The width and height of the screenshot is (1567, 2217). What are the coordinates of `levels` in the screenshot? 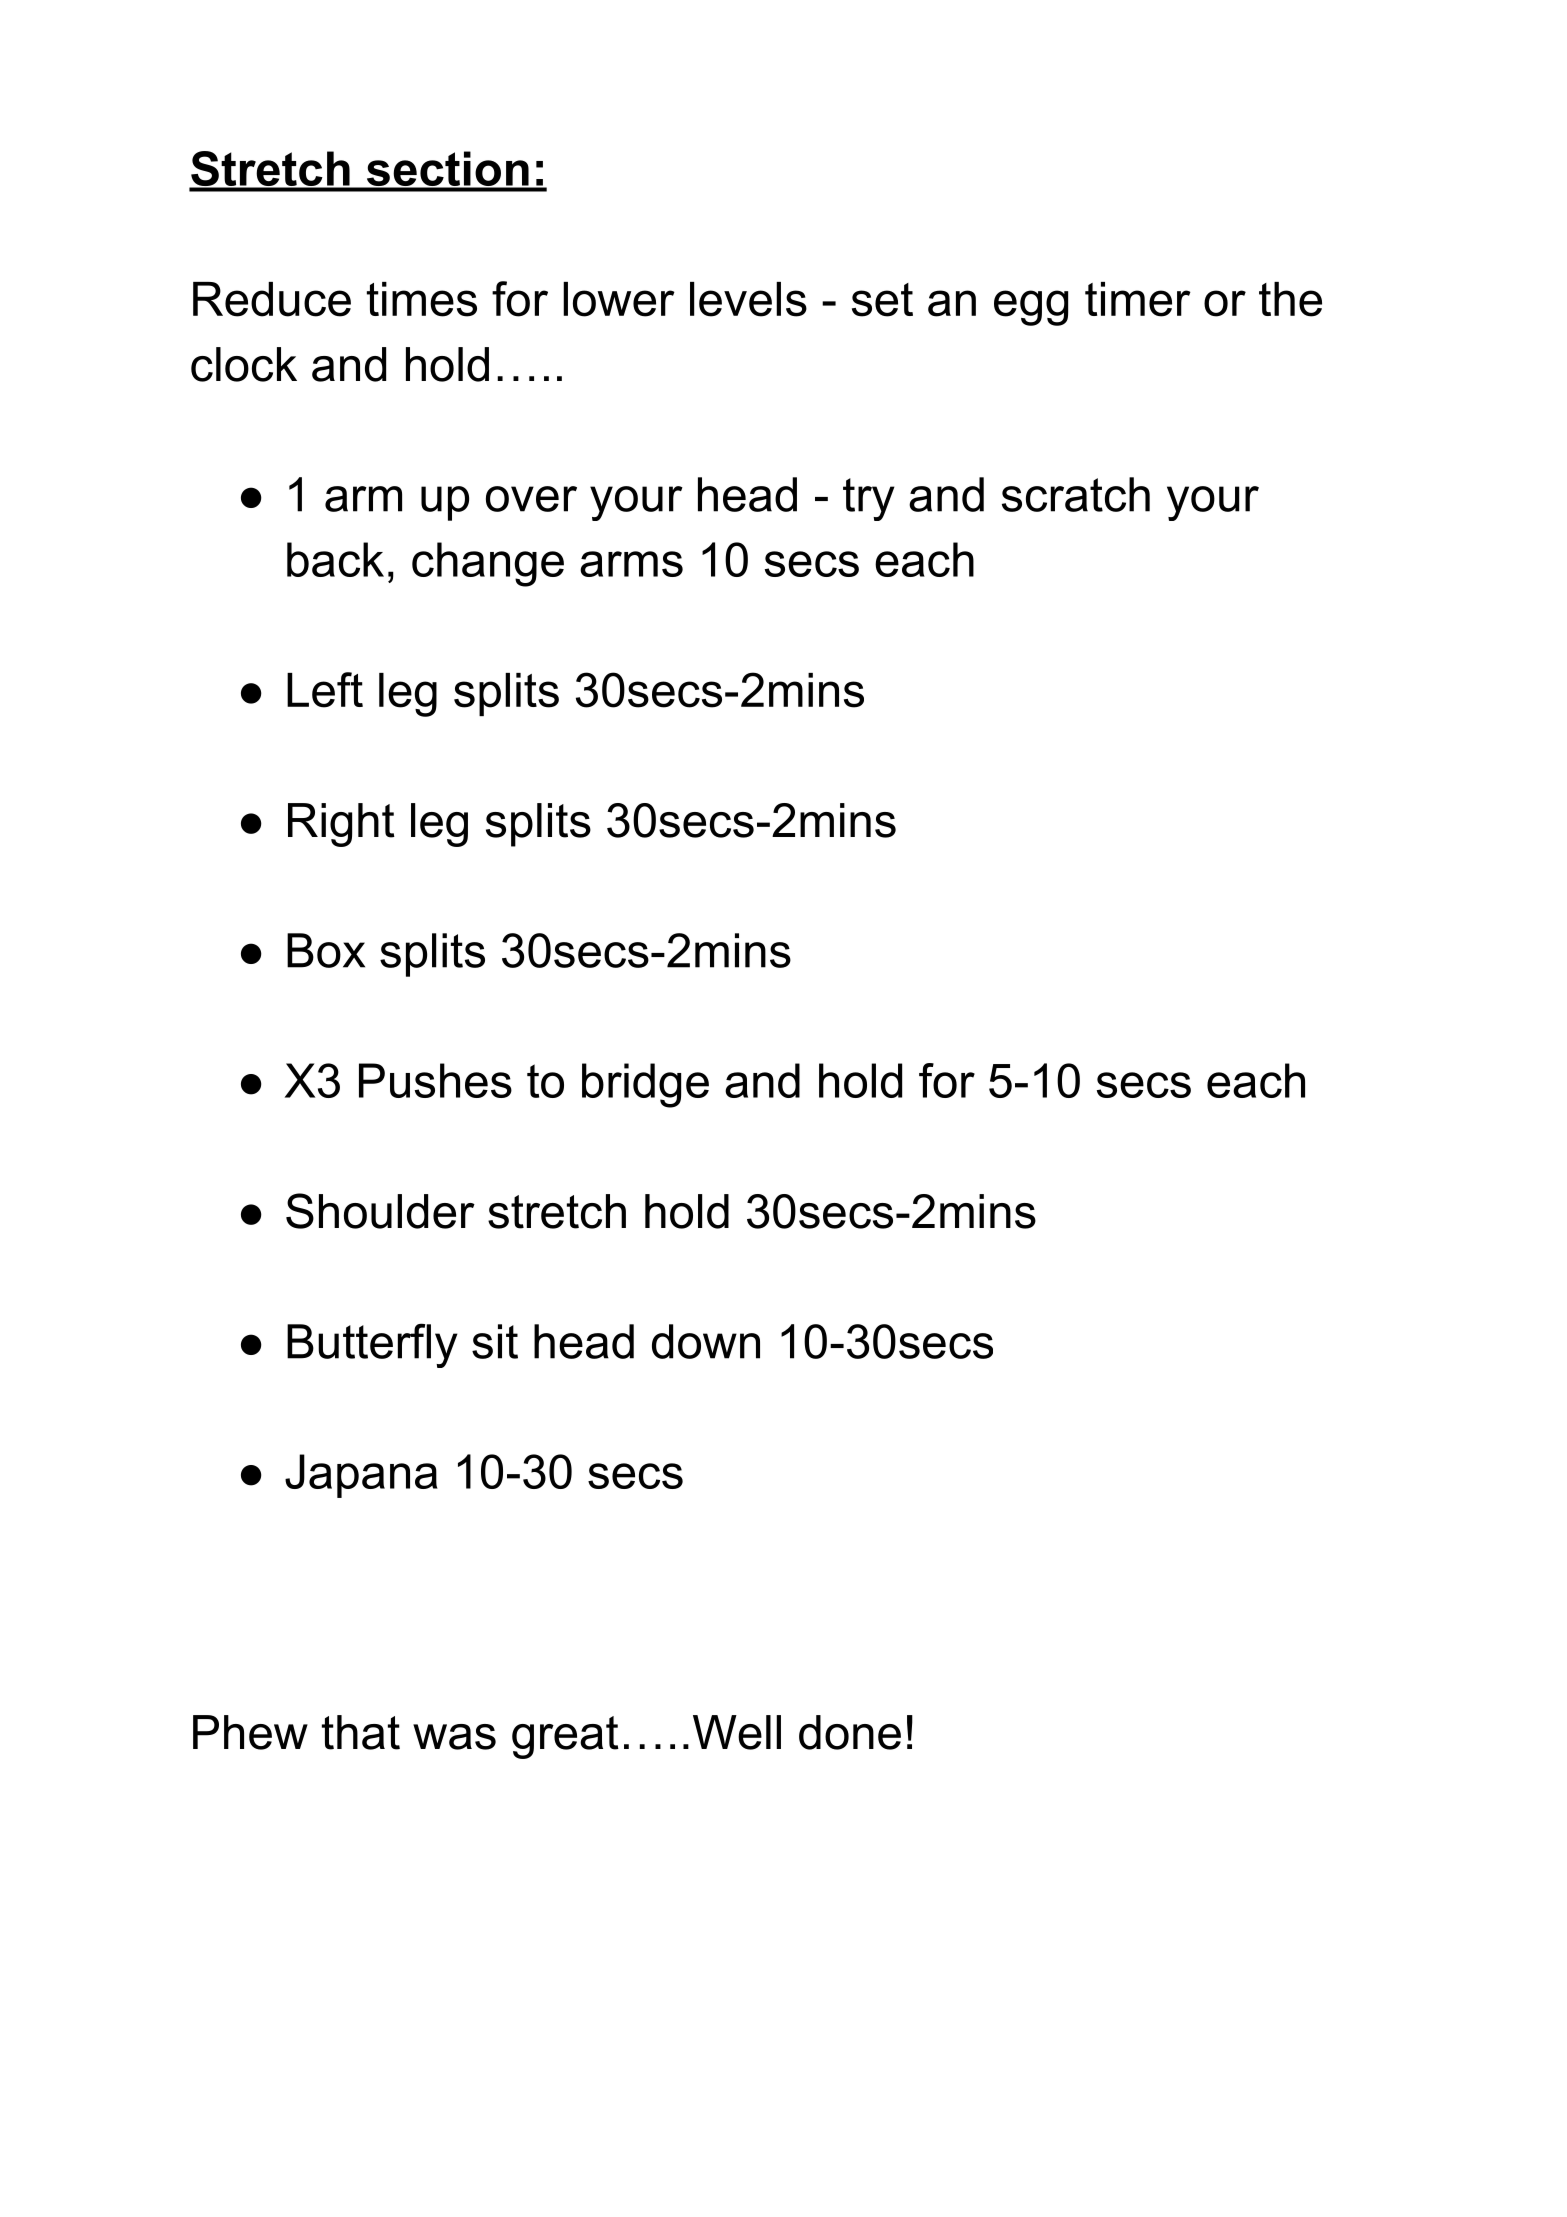 It's located at (748, 299).
